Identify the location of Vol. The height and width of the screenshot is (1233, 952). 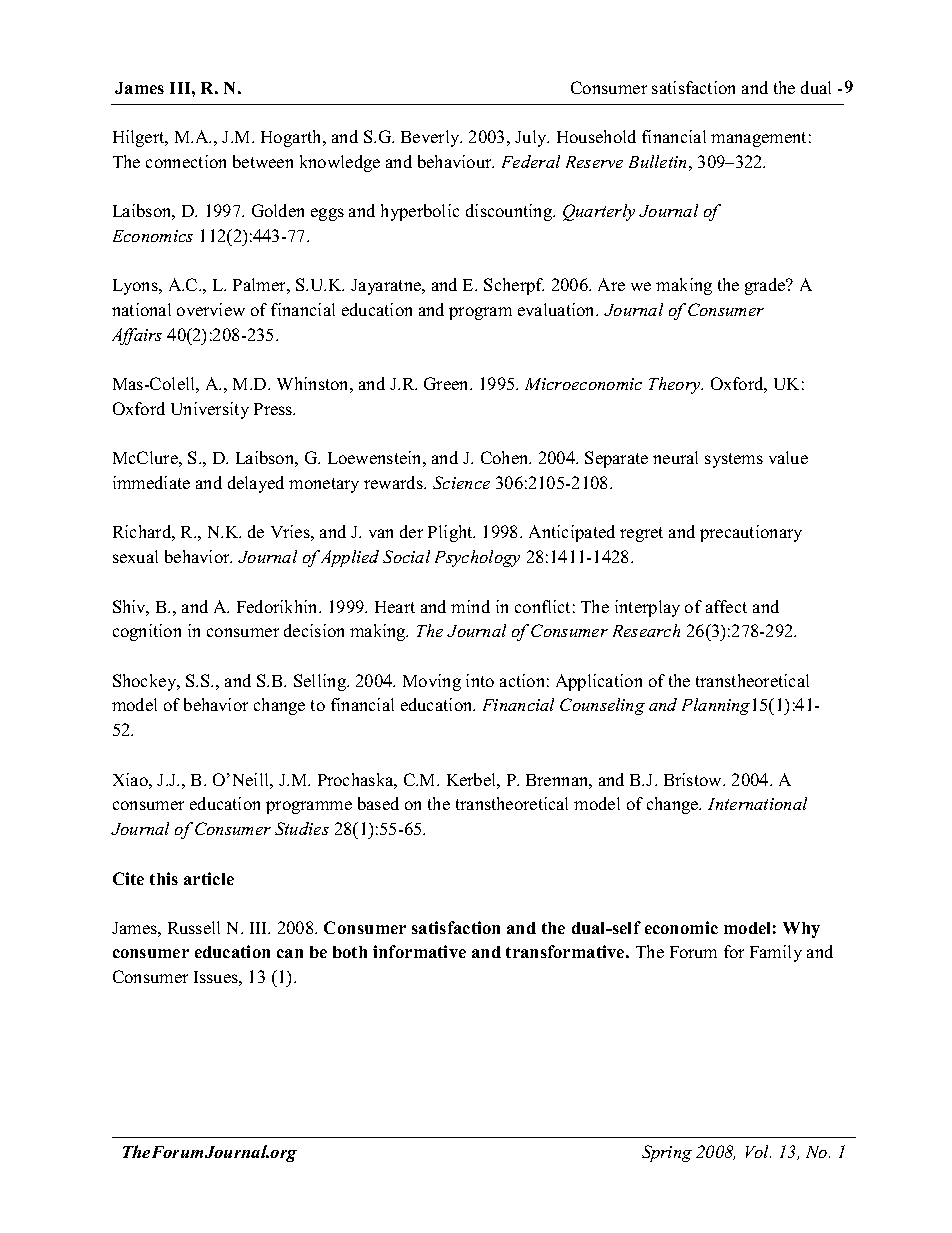
(758, 1151).
